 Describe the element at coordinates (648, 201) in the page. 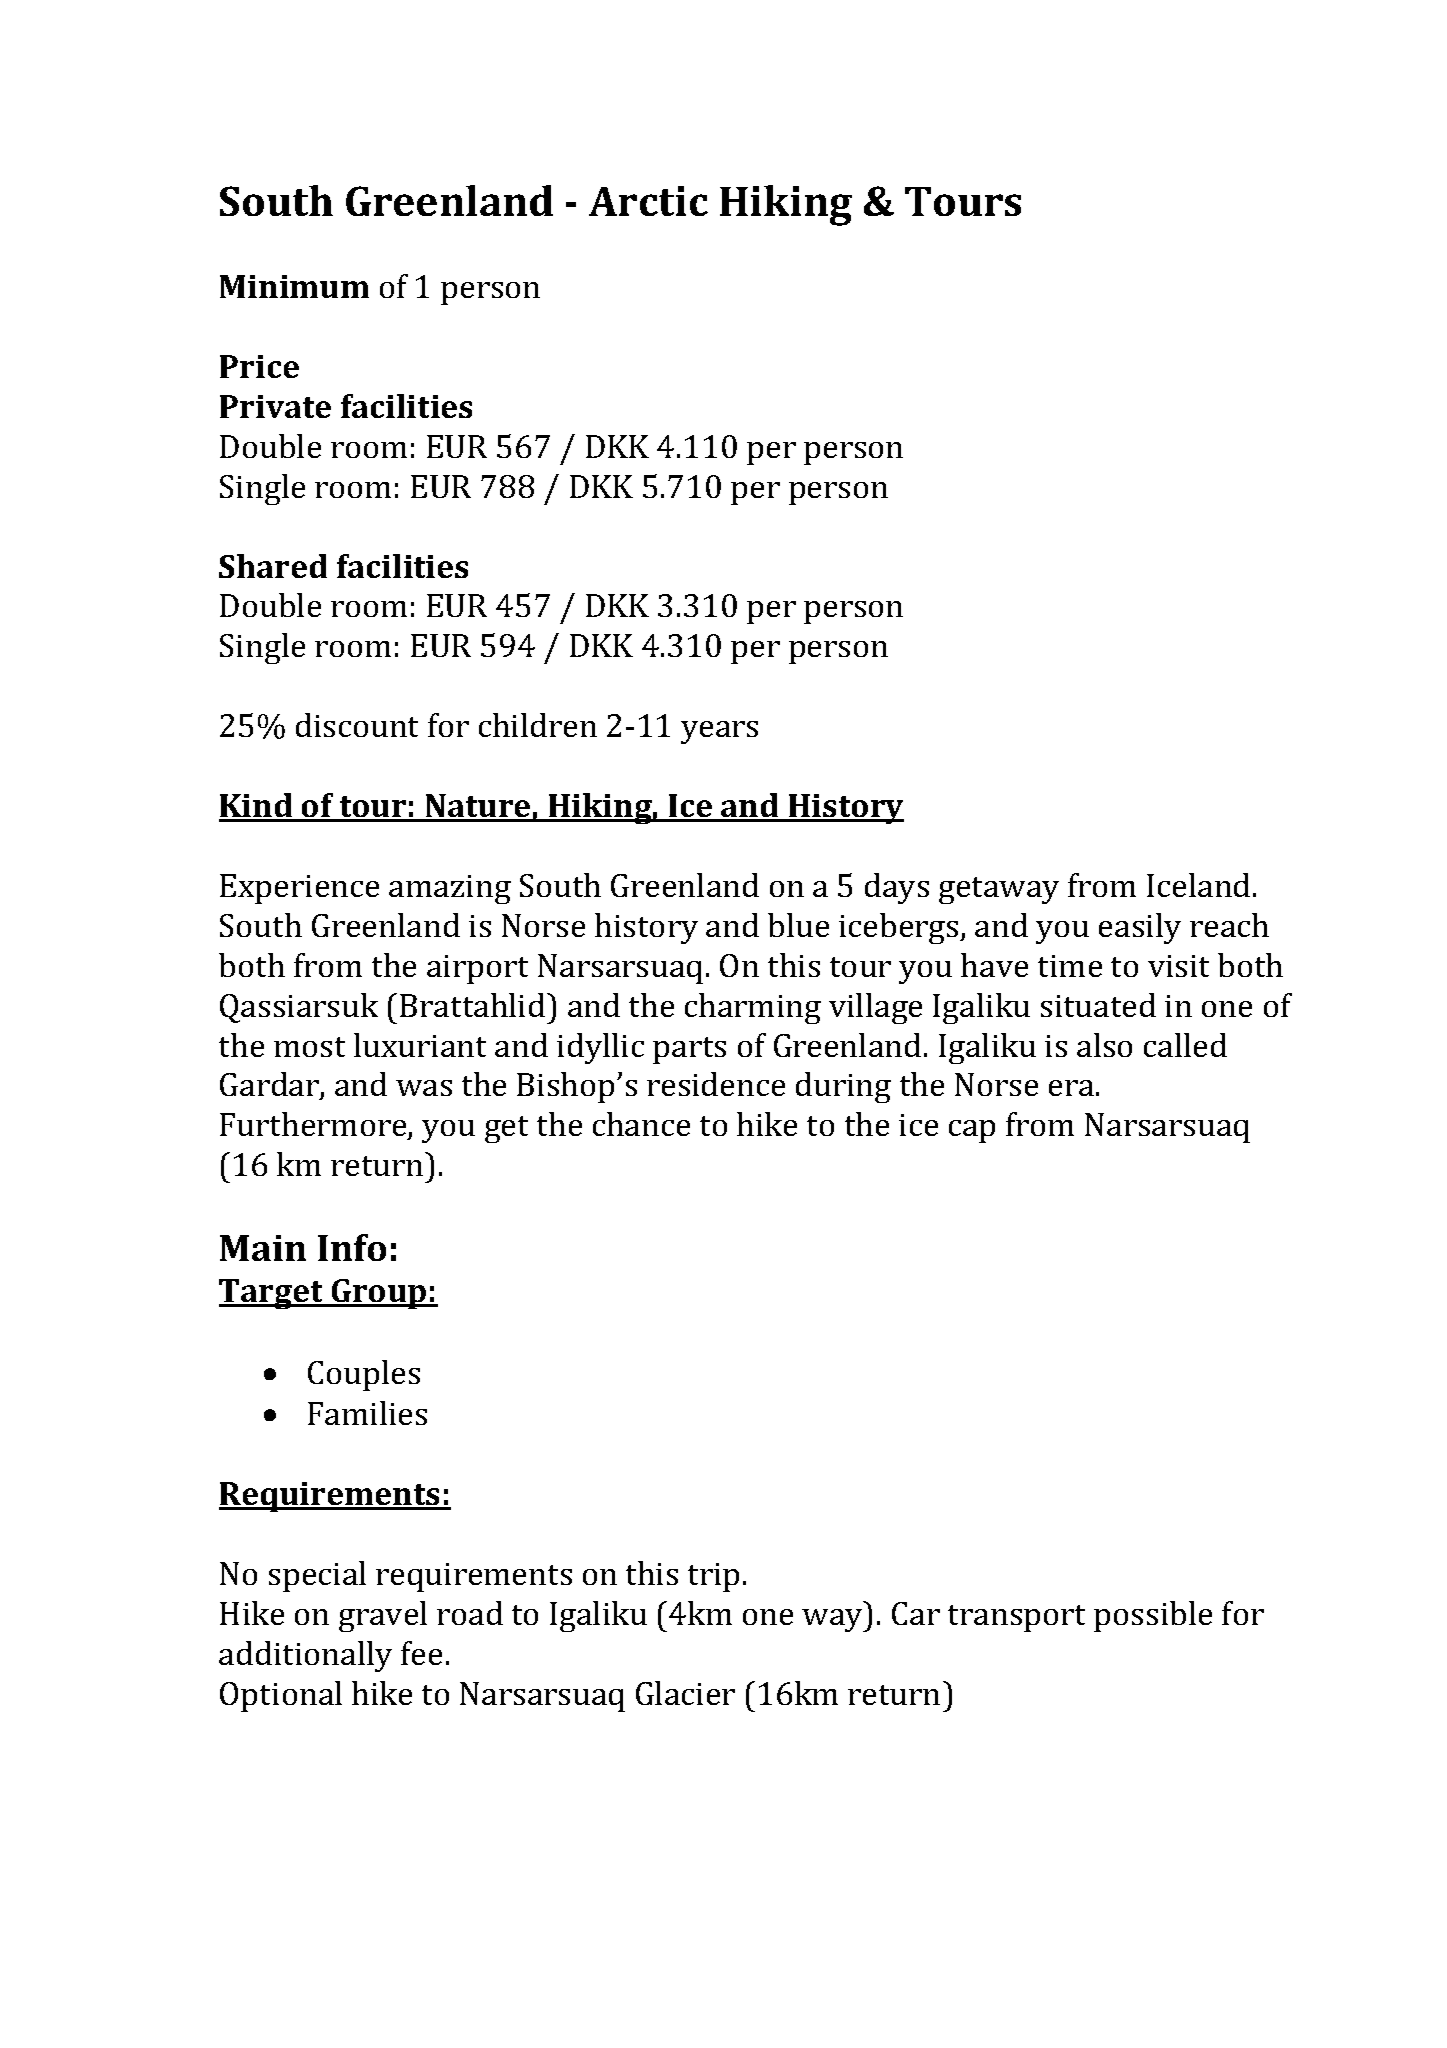

I see `Arctic` at that location.
